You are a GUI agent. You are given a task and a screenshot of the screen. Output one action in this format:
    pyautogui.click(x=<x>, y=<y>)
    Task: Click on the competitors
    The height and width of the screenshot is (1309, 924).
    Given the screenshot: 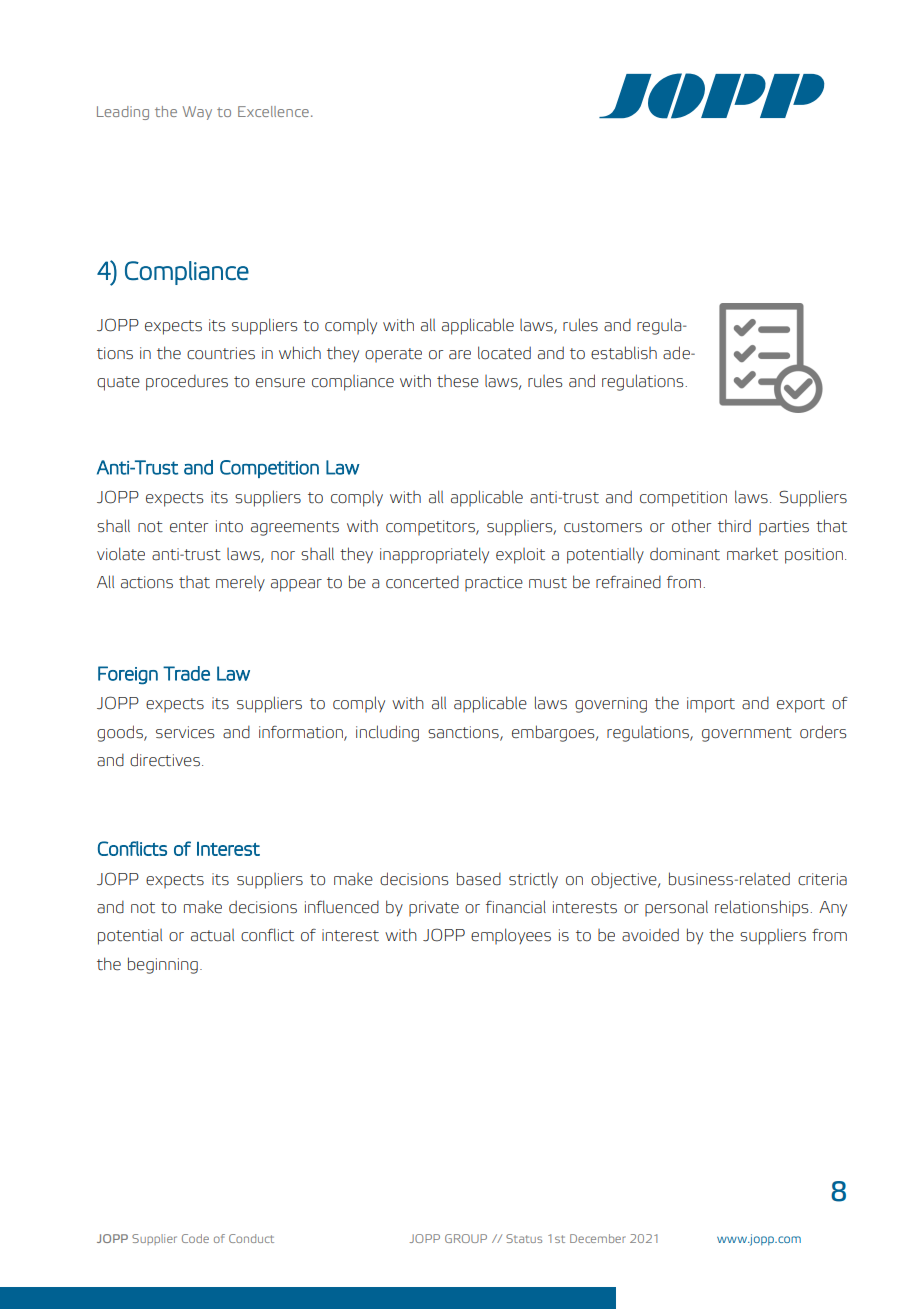 What is the action you would take?
    pyautogui.click(x=431, y=528)
